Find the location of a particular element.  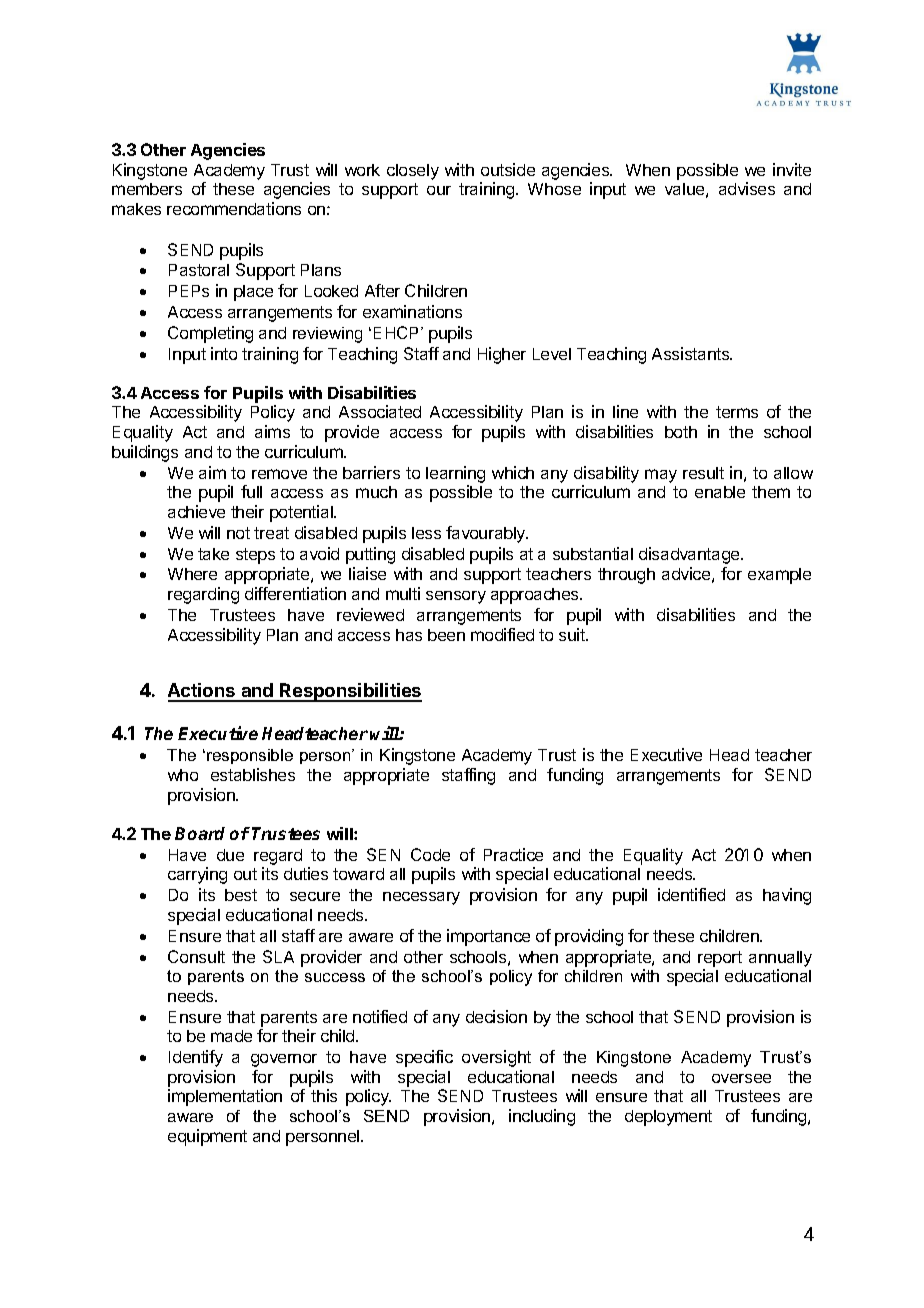

implementation is located at coordinates (225, 1097).
